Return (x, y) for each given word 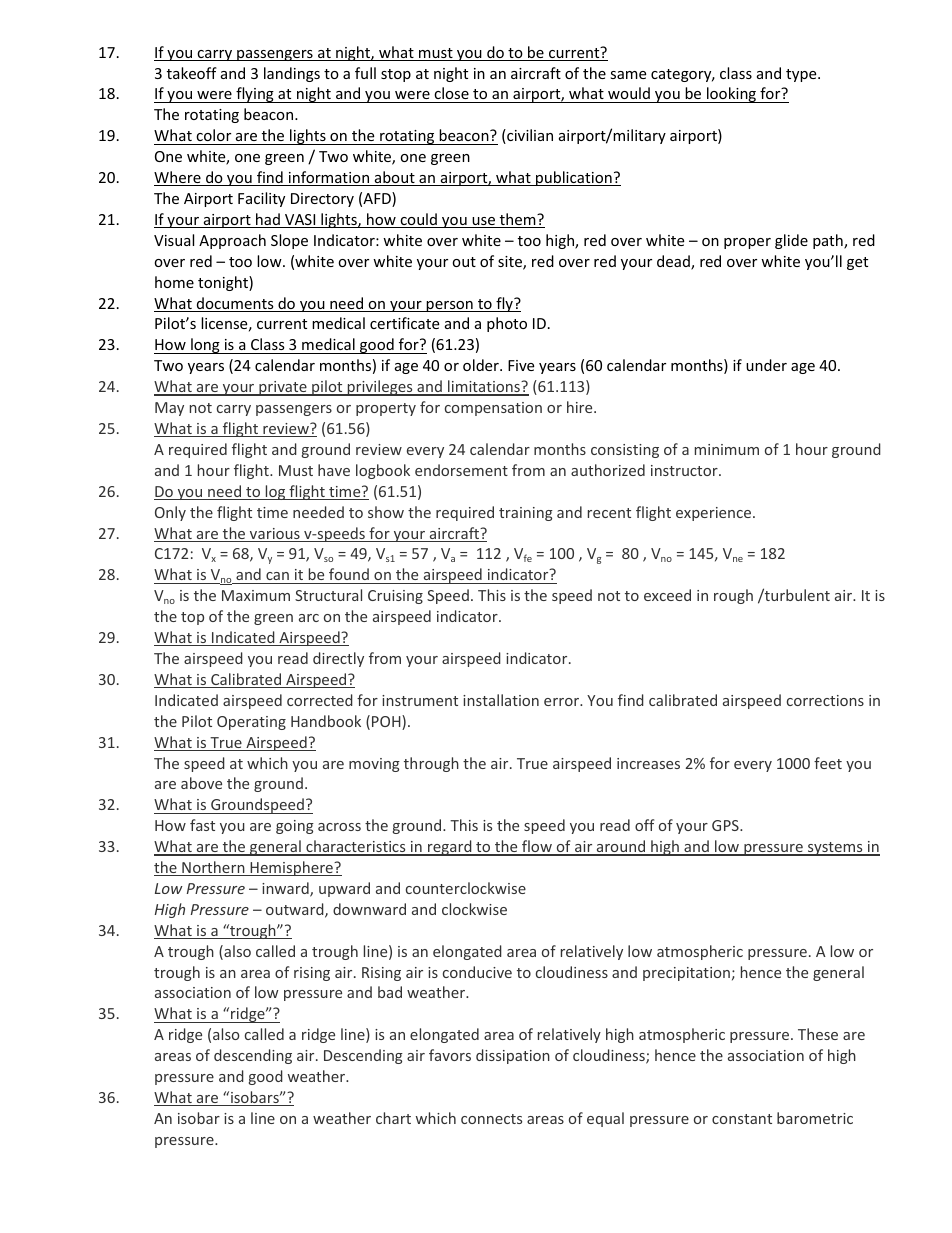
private (283, 388)
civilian (529, 136)
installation (501, 700)
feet (828, 763)
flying (255, 95)
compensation (493, 409)
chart (393, 1118)
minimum (727, 449)
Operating (251, 723)
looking (732, 95)
